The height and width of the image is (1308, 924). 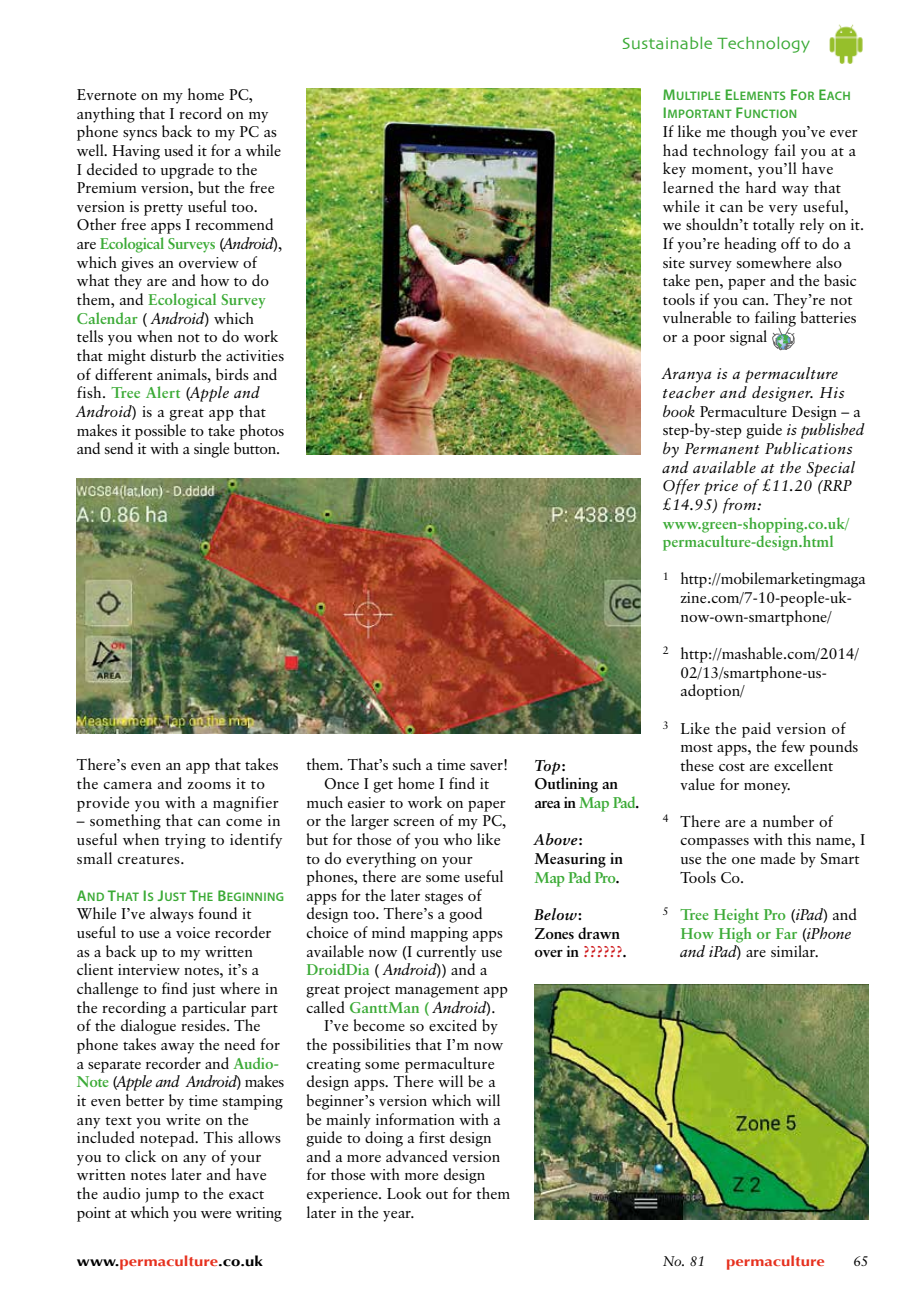 I want to click on always, so click(x=172, y=915).
